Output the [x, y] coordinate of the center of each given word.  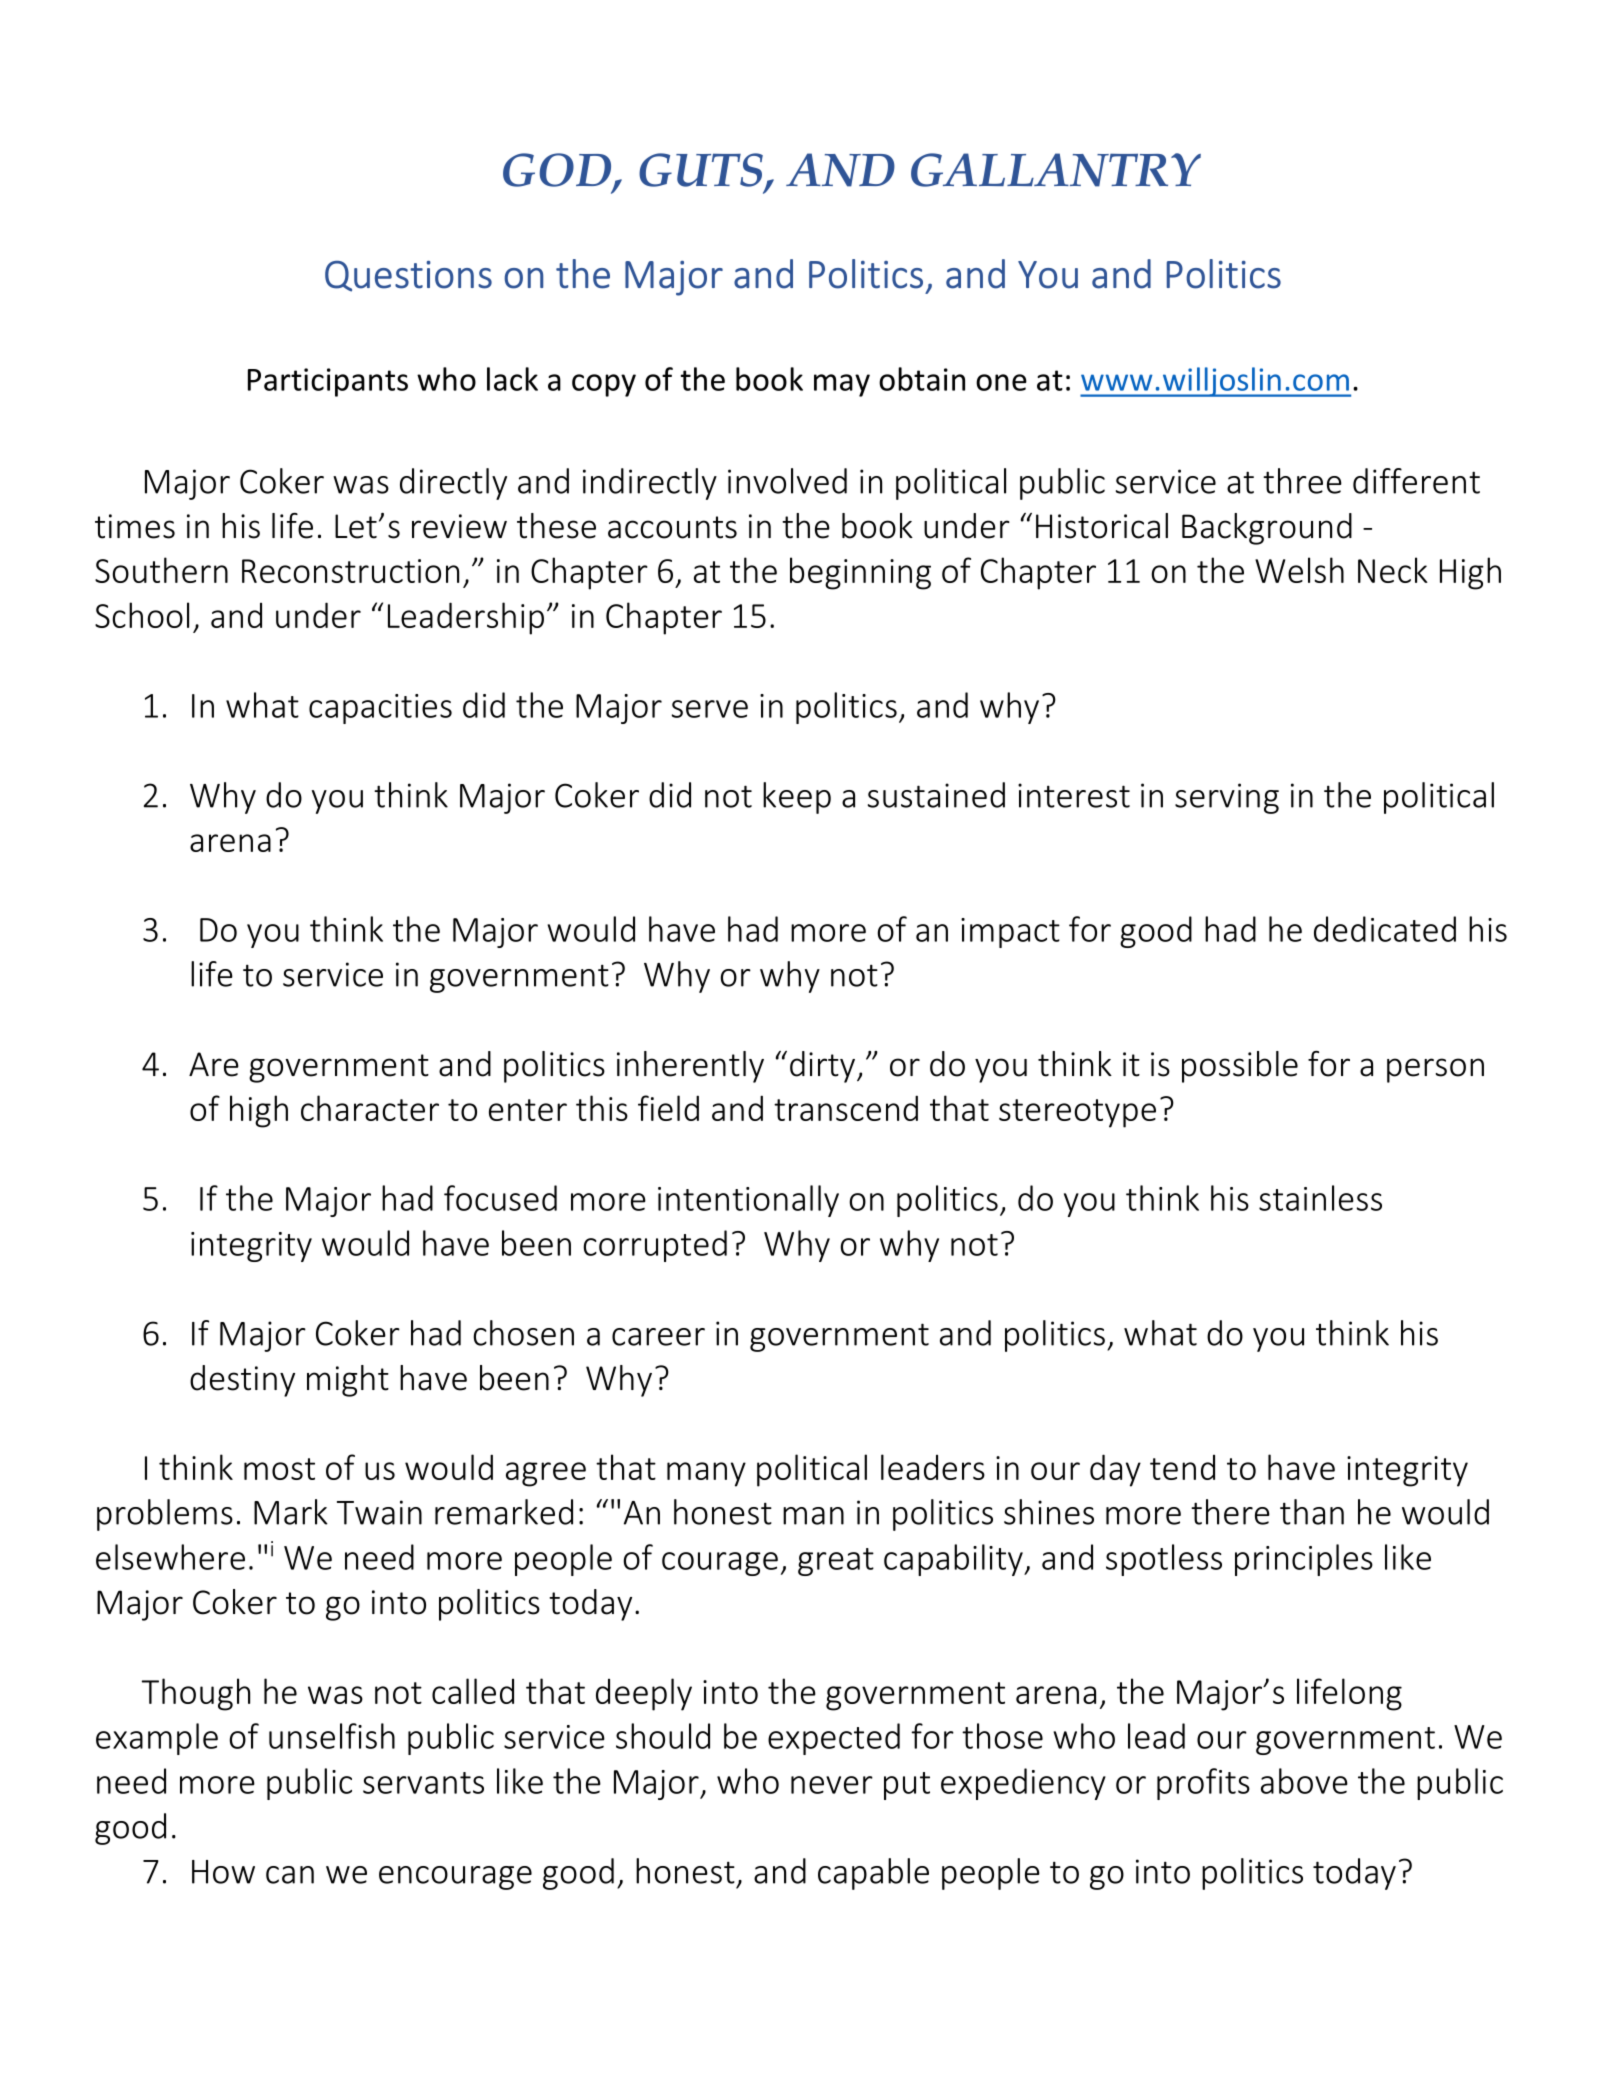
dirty [824, 1067]
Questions [408, 276]
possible [1240, 1067]
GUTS [701, 170]
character [370, 1108]
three [1302, 481]
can [290, 1875]
